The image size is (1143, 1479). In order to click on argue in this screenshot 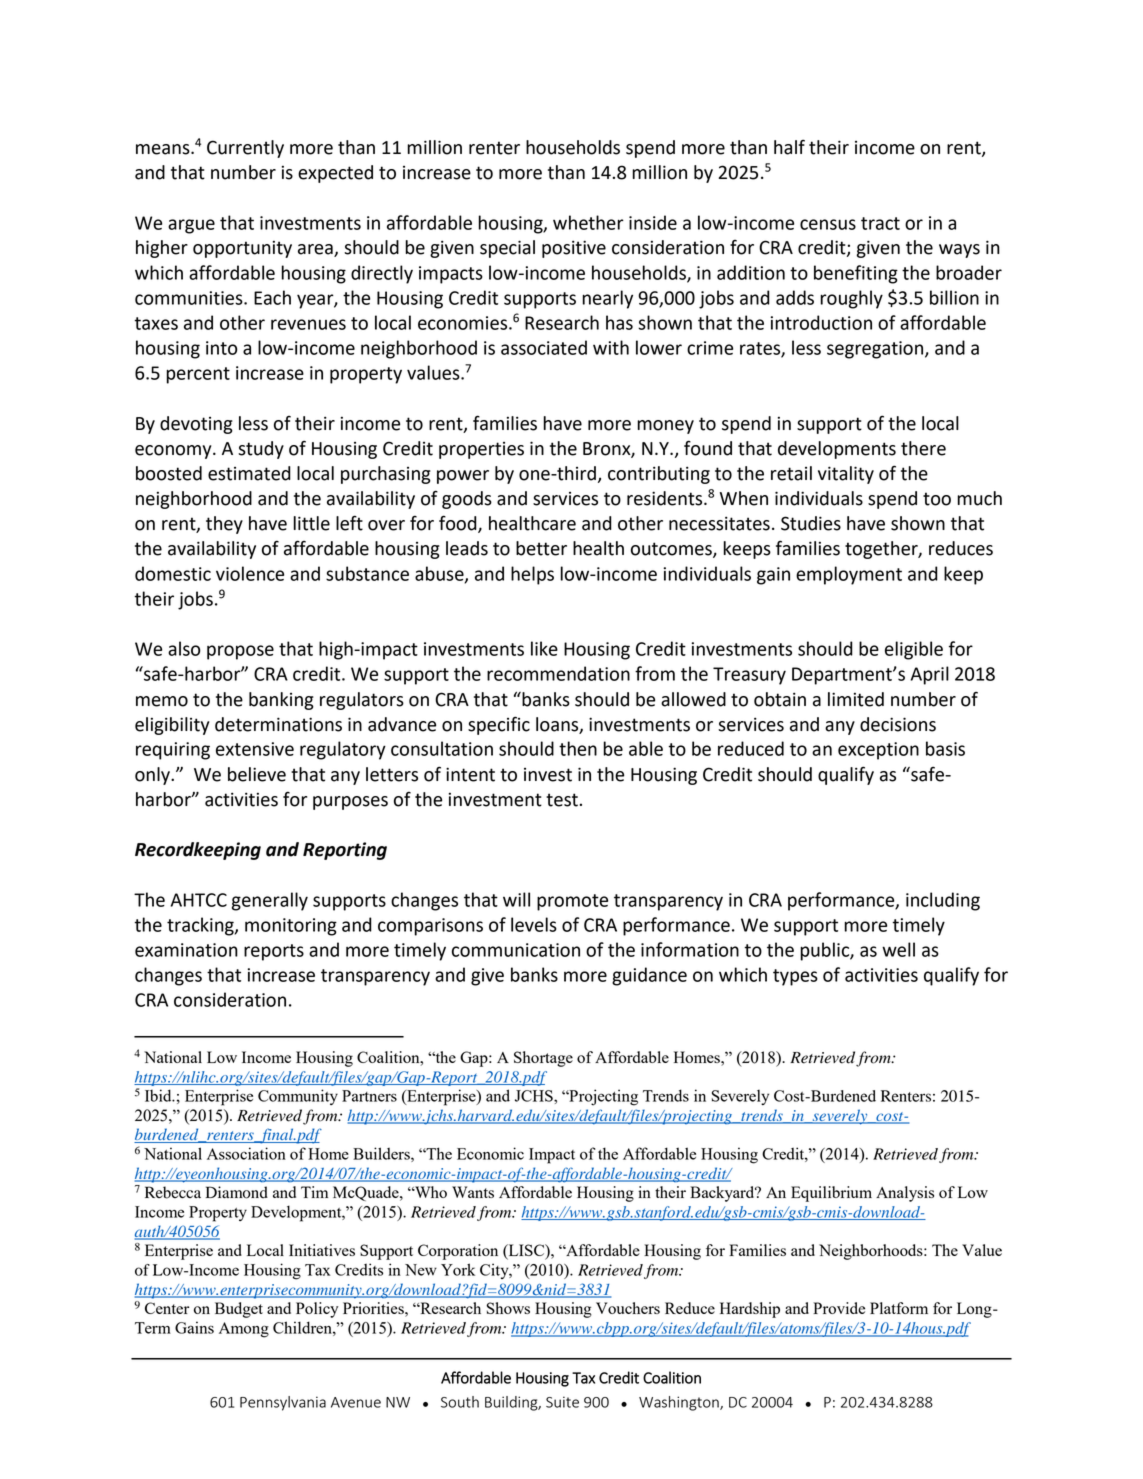, I will do `click(191, 226)`.
